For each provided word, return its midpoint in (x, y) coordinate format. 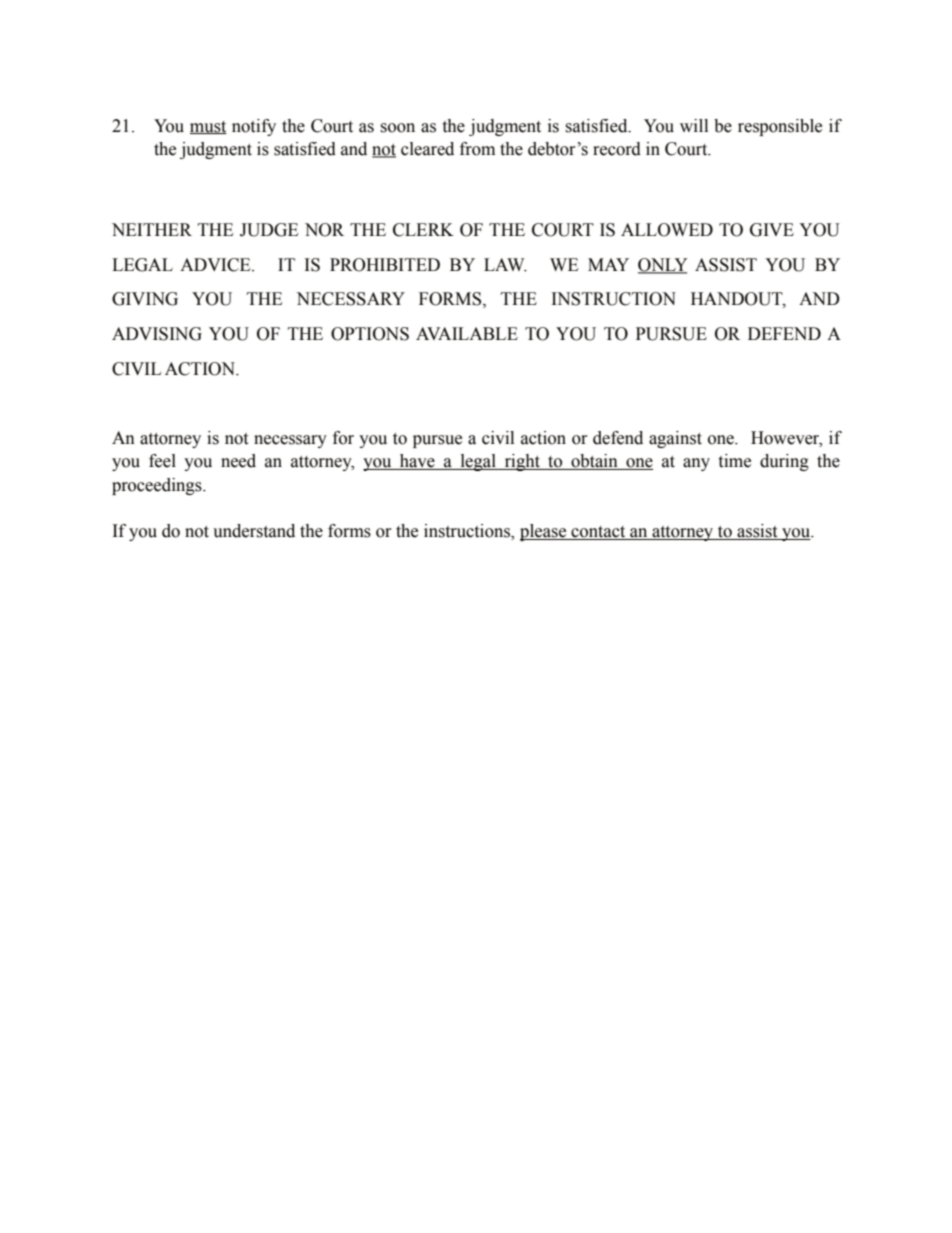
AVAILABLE (467, 333)
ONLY (663, 266)
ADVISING (157, 334)
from (477, 149)
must (208, 127)
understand (254, 531)
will (694, 125)
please (544, 532)
